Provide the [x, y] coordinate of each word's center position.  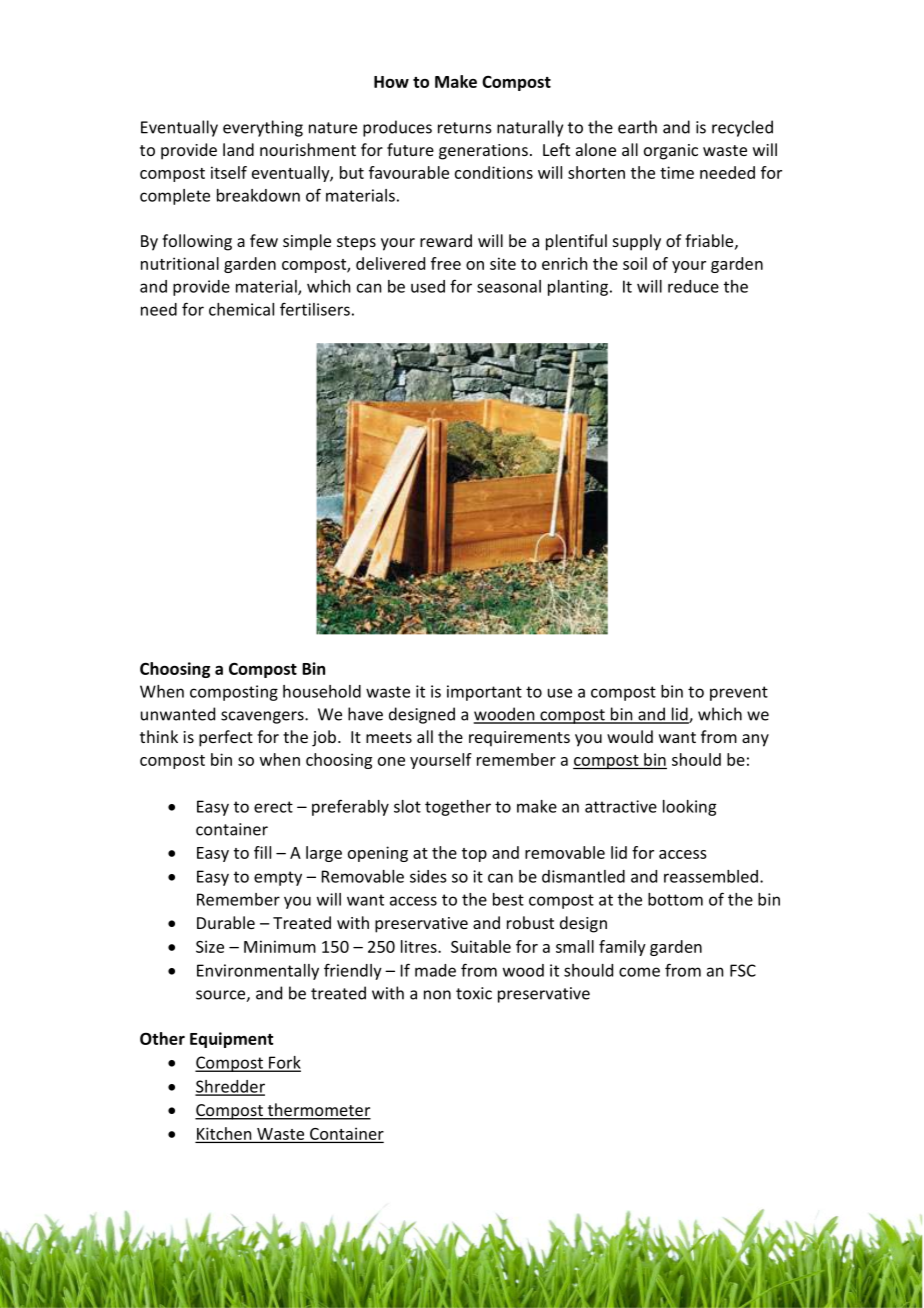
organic [671, 152]
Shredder [230, 1087]
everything [263, 128]
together [458, 808]
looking [689, 808]
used [428, 286]
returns [465, 128]
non [437, 995]
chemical [241, 309]
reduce [693, 286]
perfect [226, 738]
